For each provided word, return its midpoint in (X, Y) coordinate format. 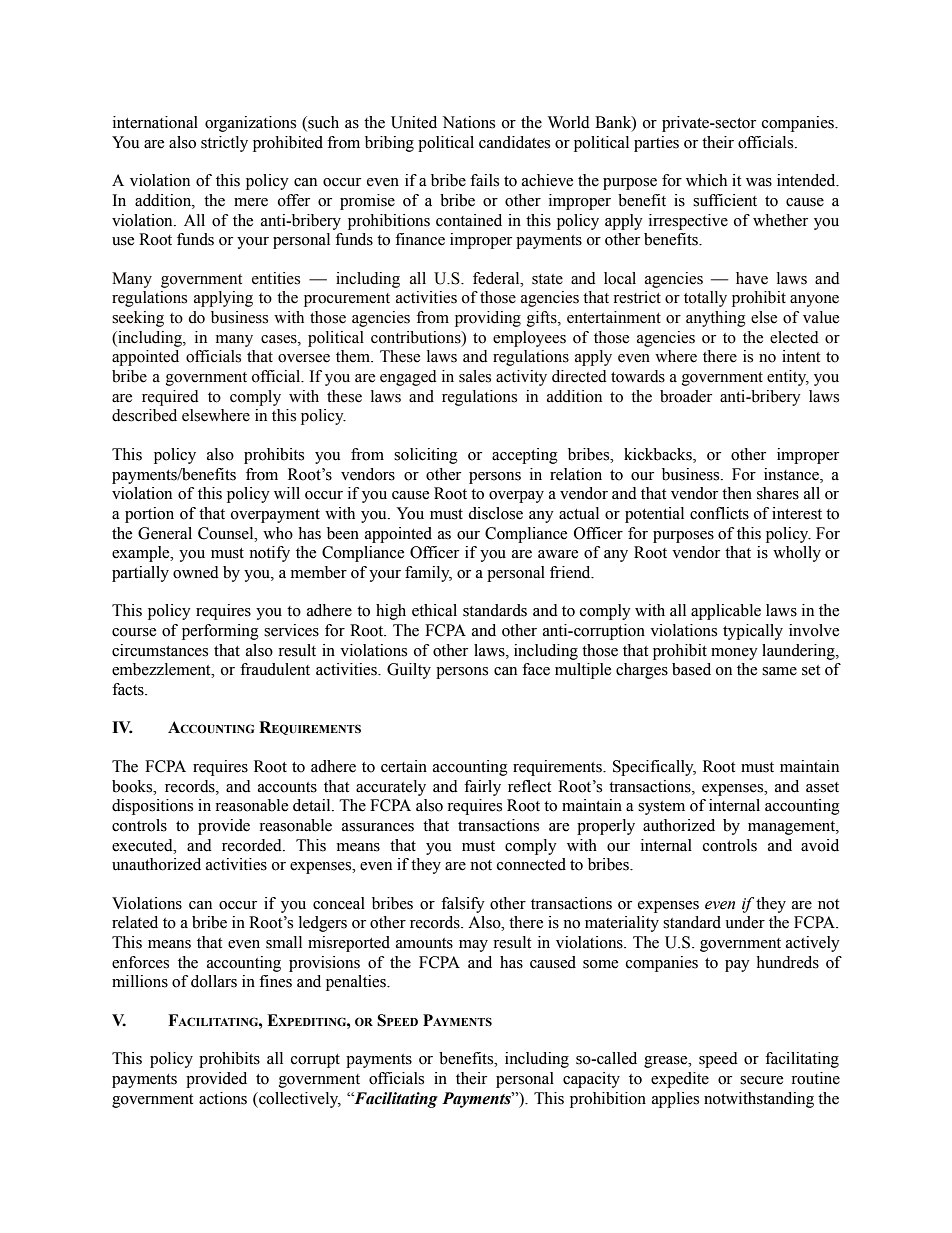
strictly (224, 144)
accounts (287, 787)
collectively (299, 1100)
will (287, 493)
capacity (591, 1080)
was (759, 182)
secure (761, 1080)
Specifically (654, 768)
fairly (482, 788)
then (737, 493)
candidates (514, 142)
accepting (525, 456)
